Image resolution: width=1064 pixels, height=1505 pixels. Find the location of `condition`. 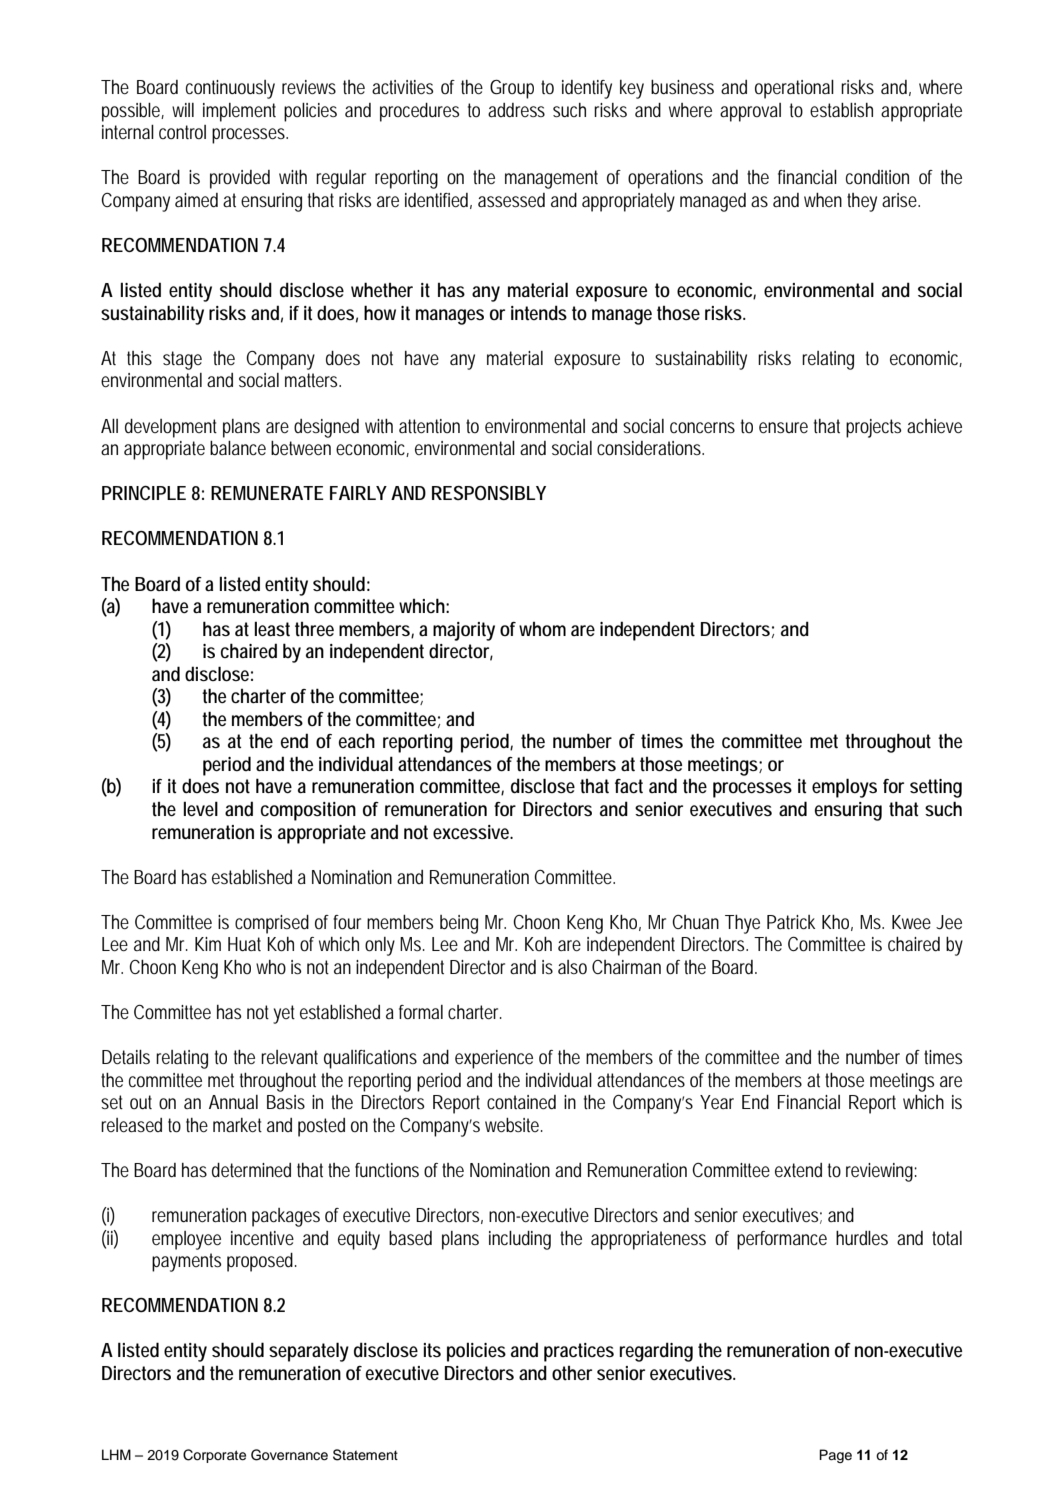

condition is located at coordinates (877, 177).
